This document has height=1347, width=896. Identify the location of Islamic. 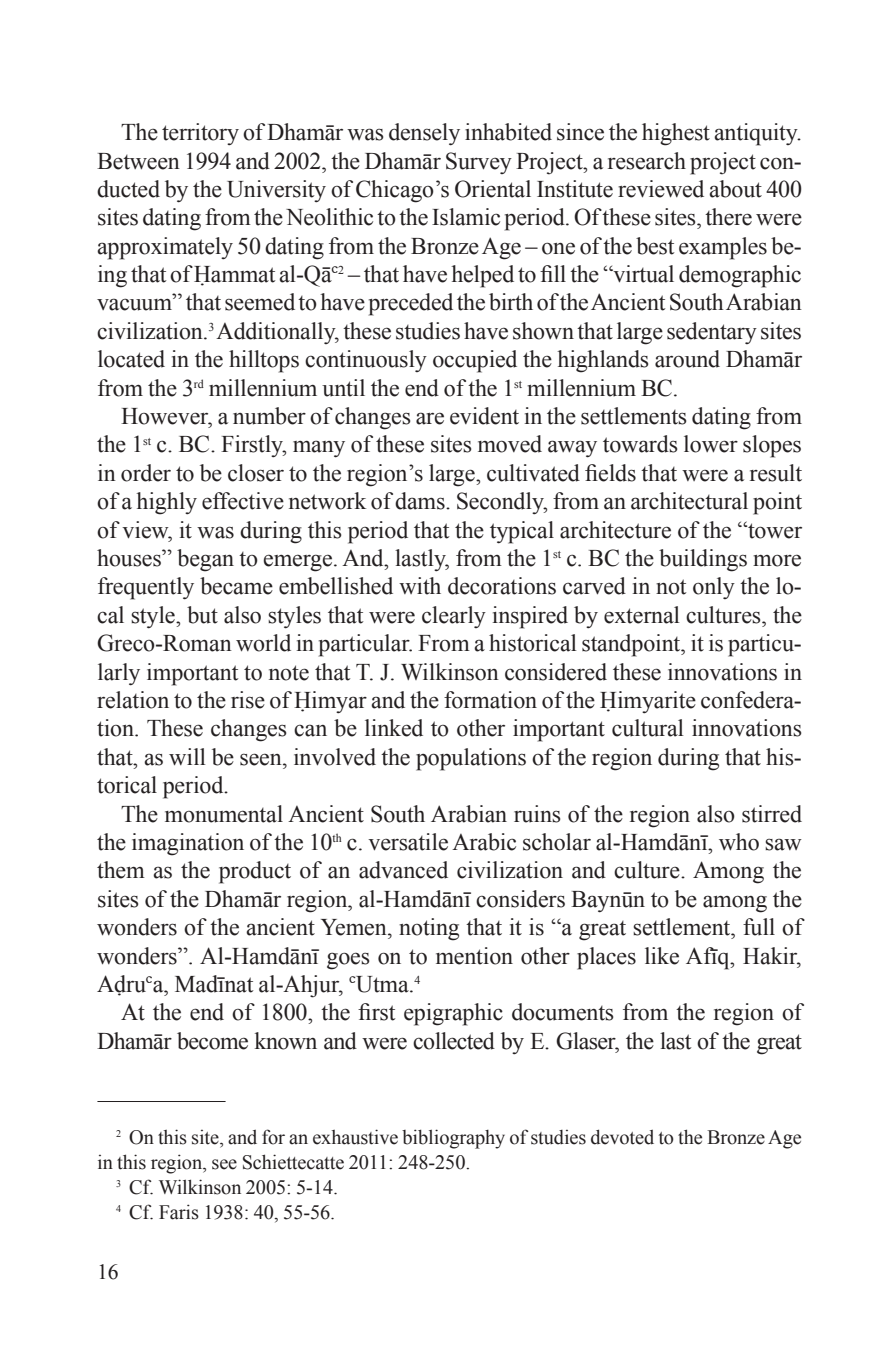
(466, 217).
